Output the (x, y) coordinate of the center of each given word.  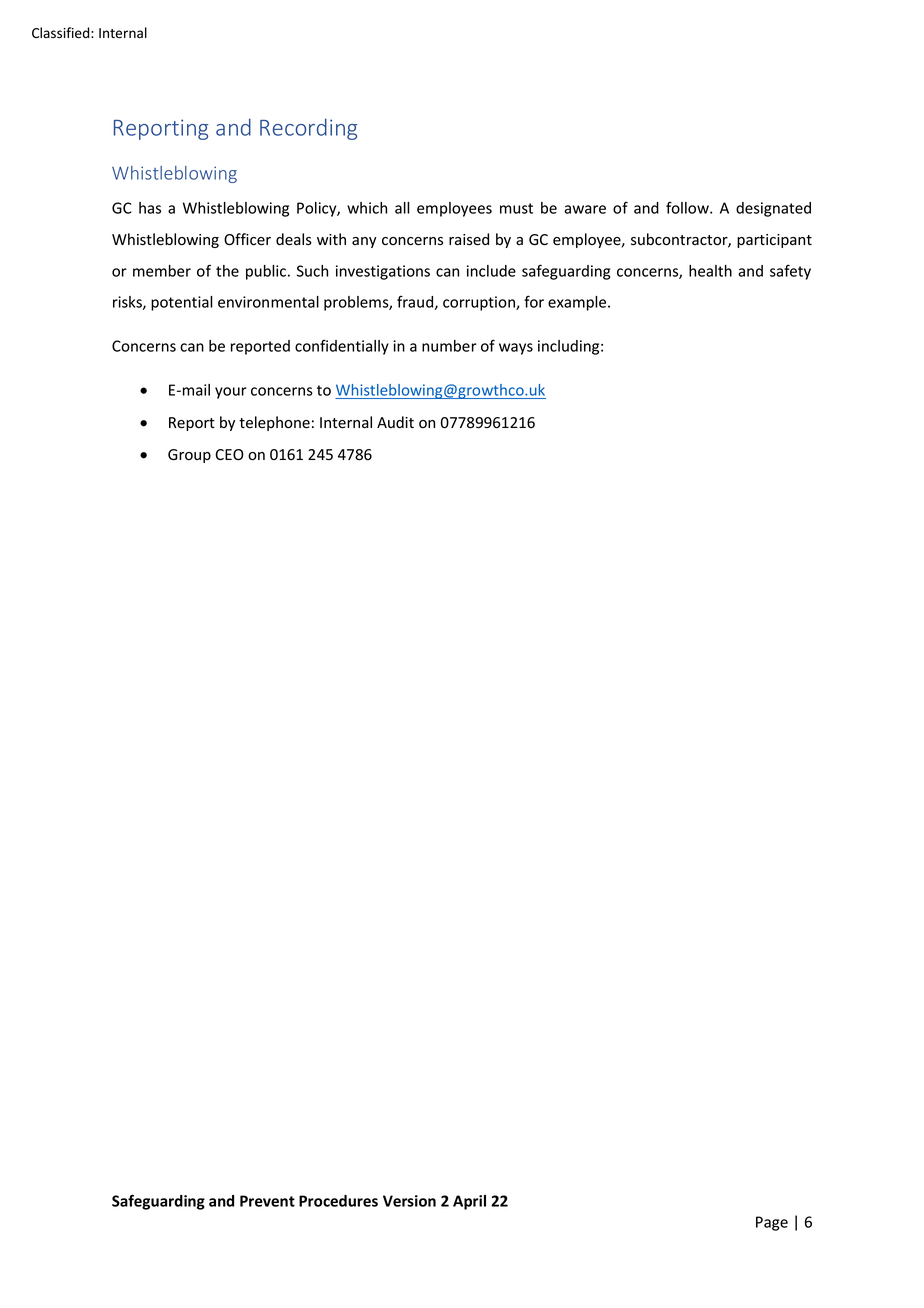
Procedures (338, 1201)
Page (772, 1223)
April (469, 1202)
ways (516, 349)
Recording (308, 129)
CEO (229, 454)
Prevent (267, 1201)
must (516, 208)
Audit (395, 422)
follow (688, 208)
